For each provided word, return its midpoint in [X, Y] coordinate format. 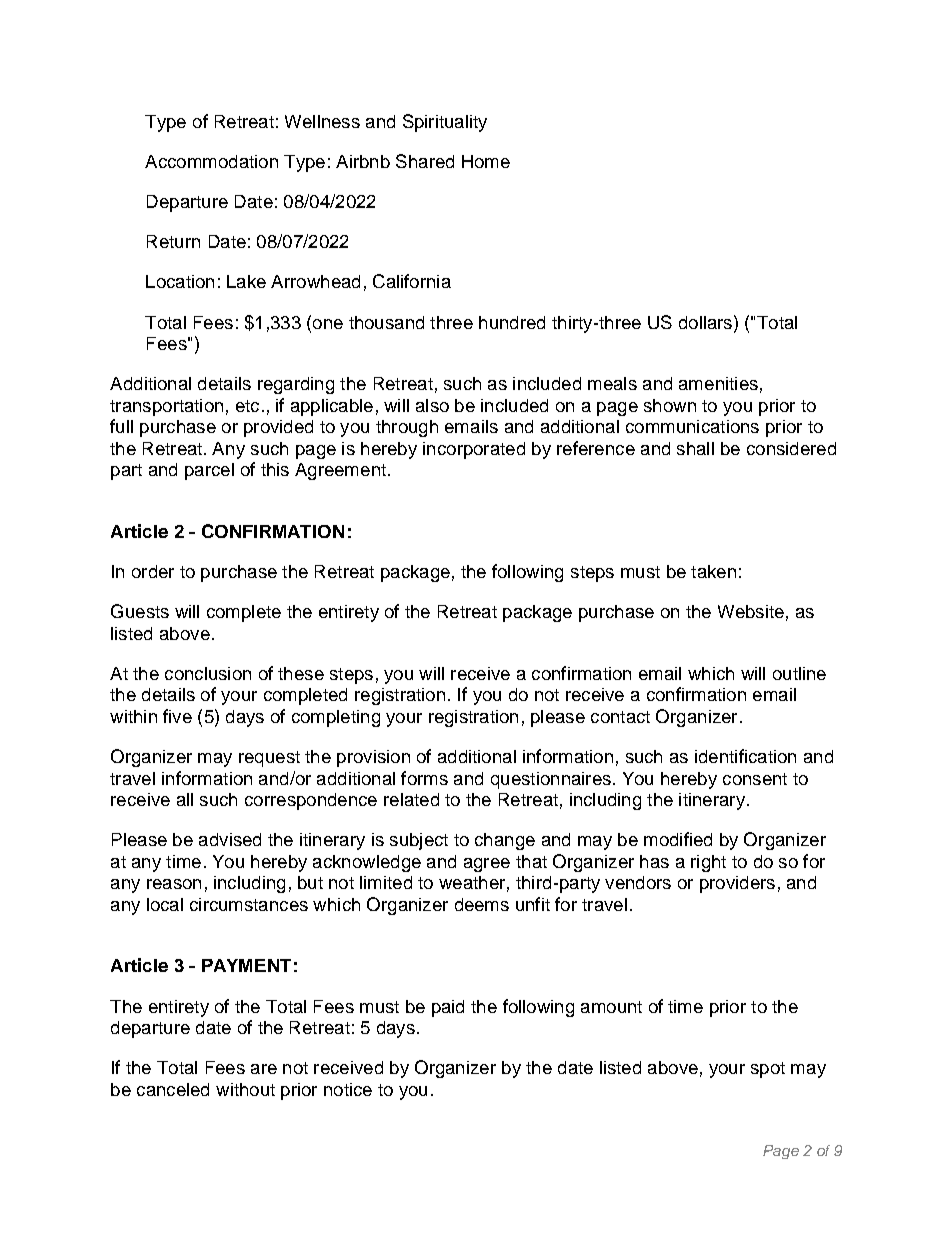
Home [486, 161]
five [177, 716]
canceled [173, 1089]
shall [695, 448]
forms [424, 778]
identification [745, 756]
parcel [209, 471]
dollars [705, 322]
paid [448, 1008]
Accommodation [211, 161]
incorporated [474, 450]
